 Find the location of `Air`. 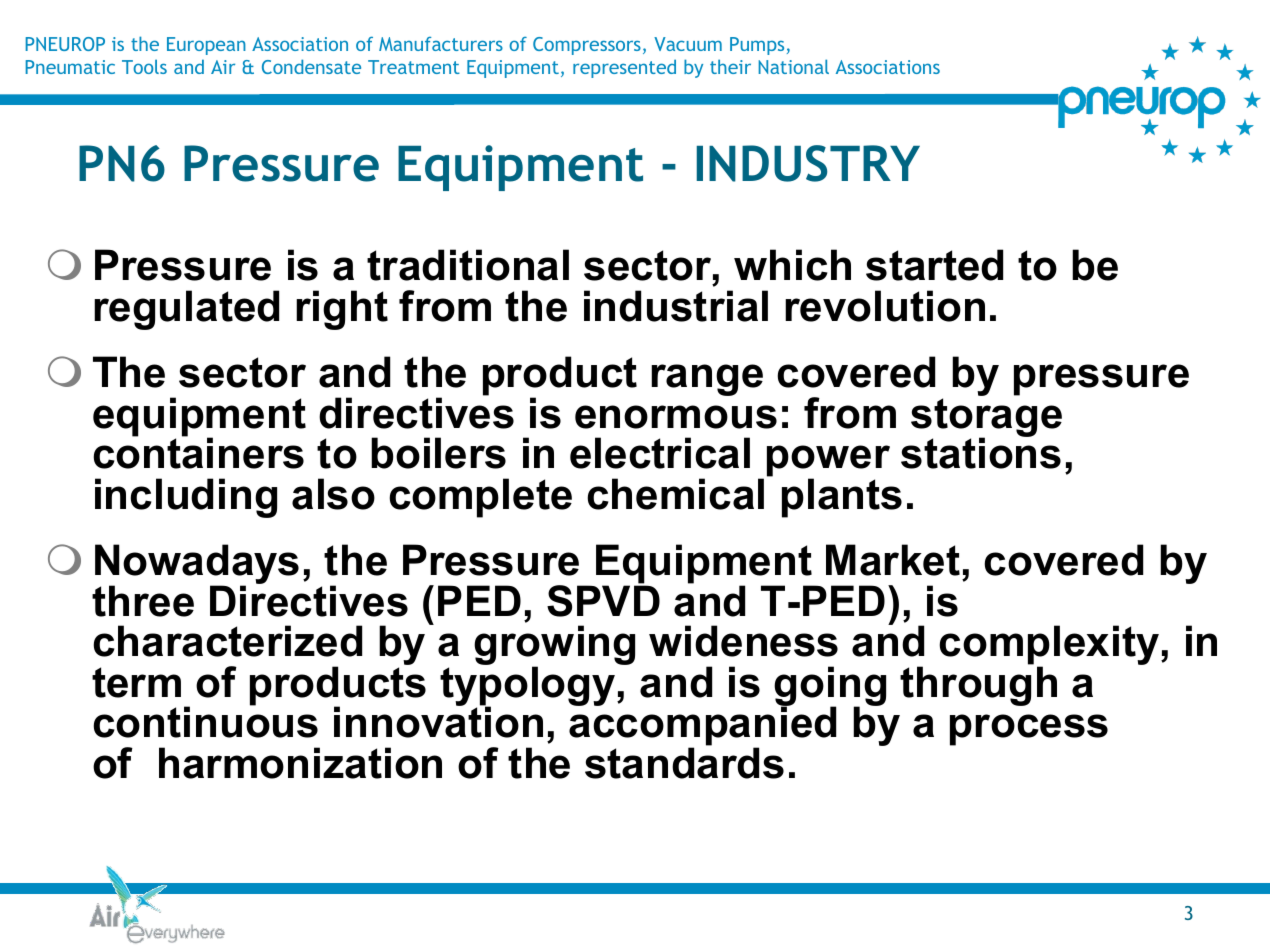

Air is located at coordinates (223, 67).
